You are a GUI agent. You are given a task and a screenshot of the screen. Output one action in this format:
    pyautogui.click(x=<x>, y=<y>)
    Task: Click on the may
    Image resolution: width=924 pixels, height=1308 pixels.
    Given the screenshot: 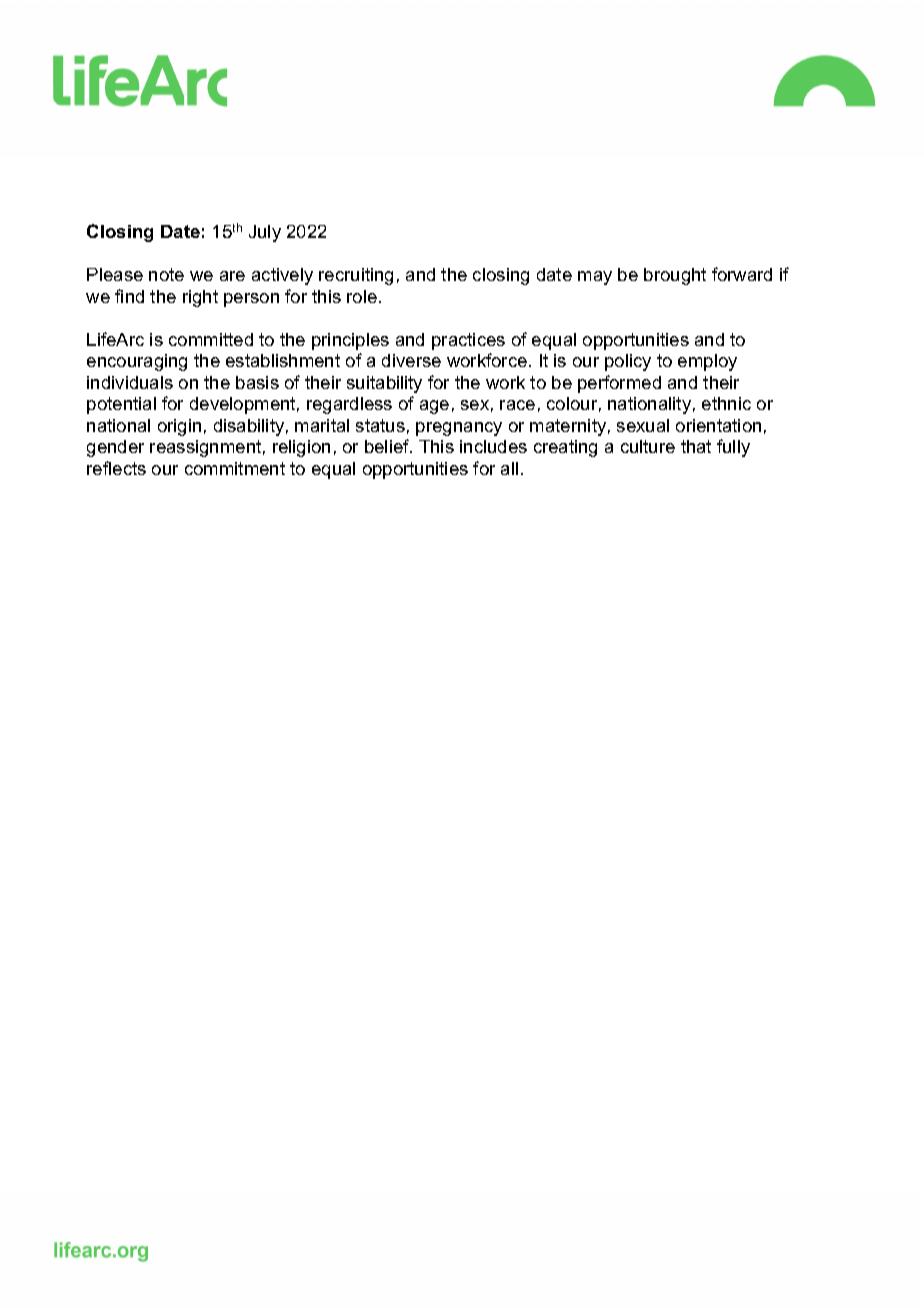 What is the action you would take?
    pyautogui.click(x=595, y=278)
